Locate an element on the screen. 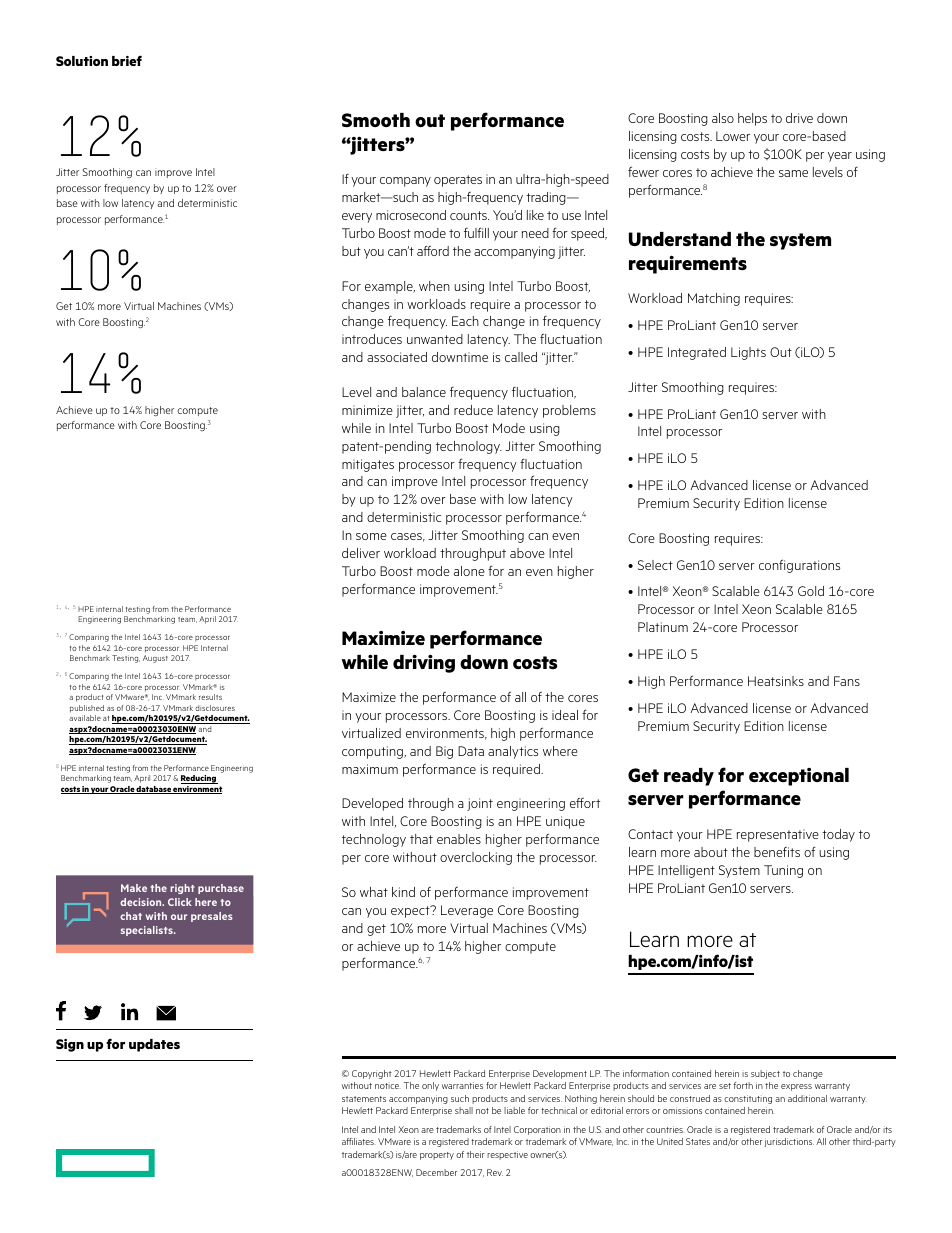 The image size is (952, 1233). brief is located at coordinates (127, 60).
